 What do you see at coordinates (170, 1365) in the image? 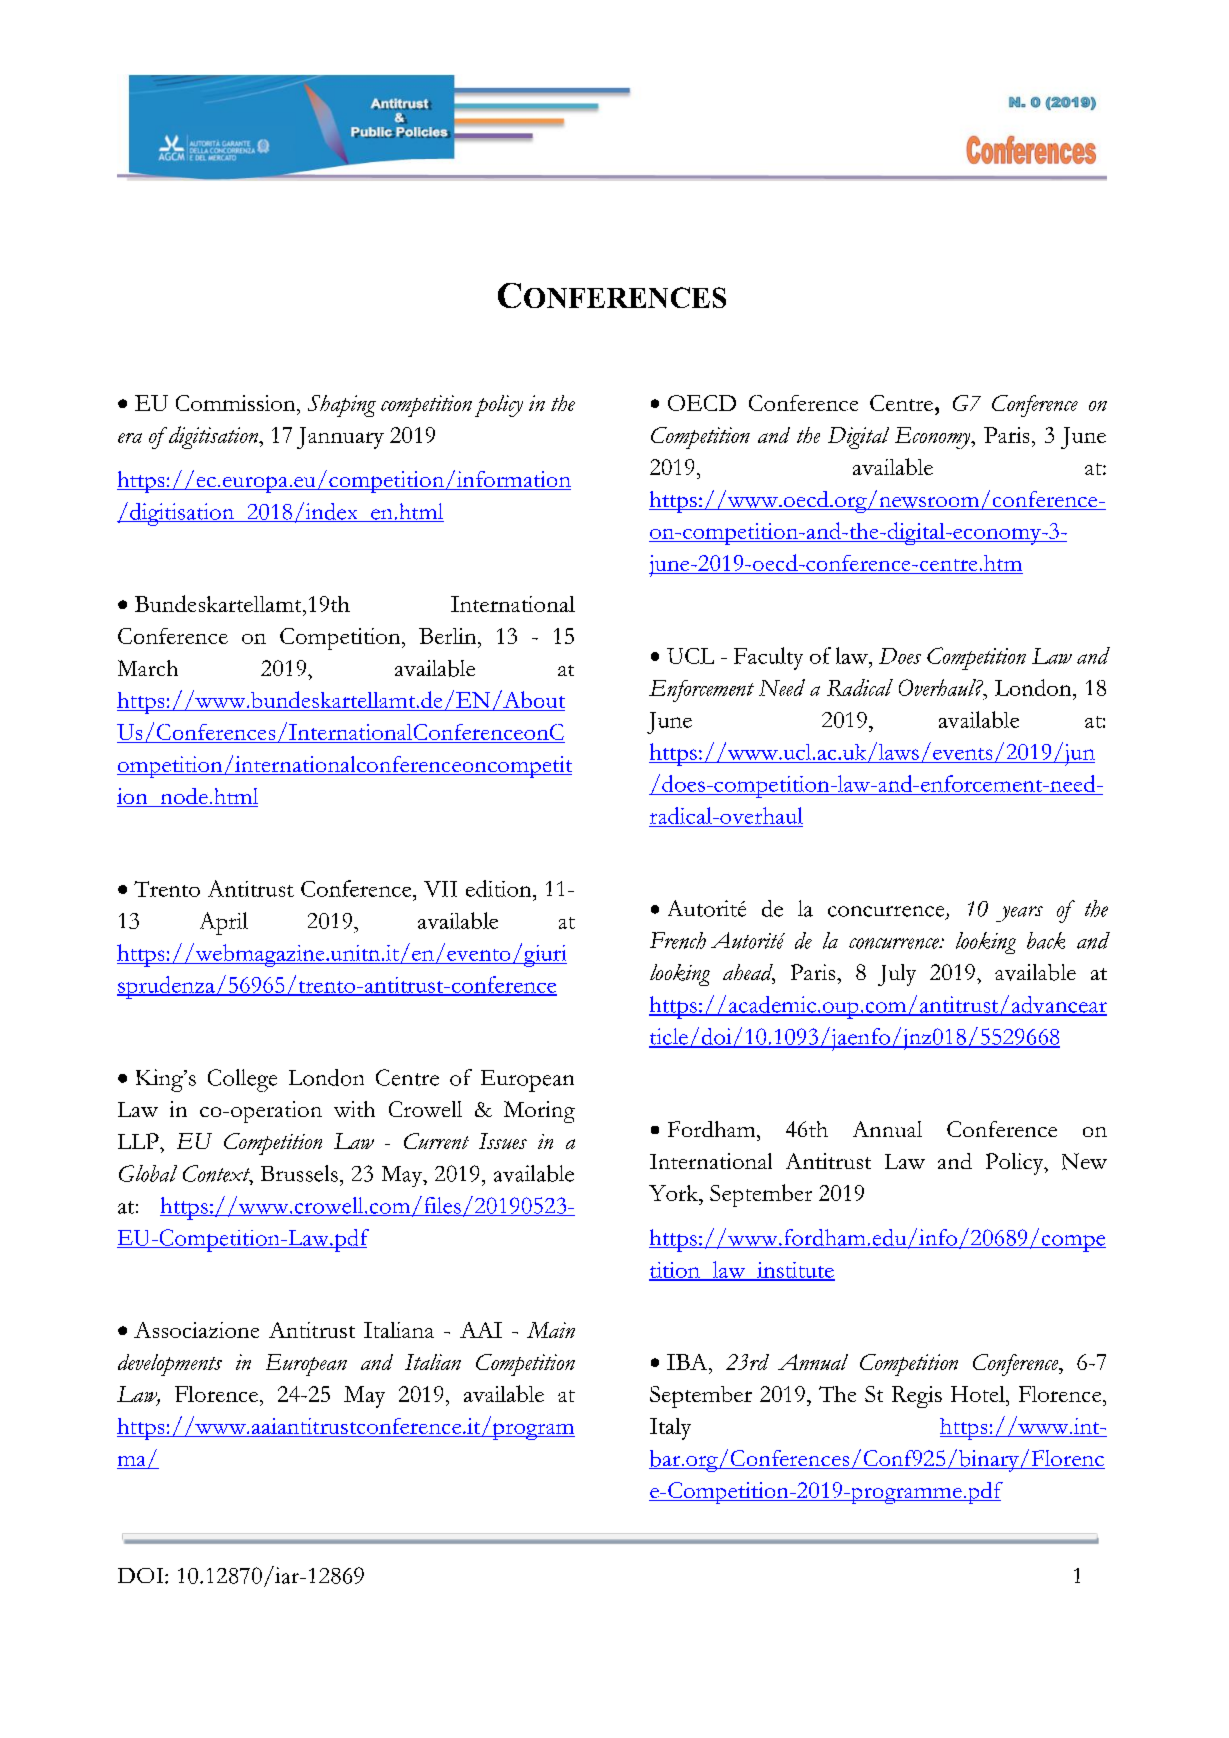
I see `developments` at bounding box center [170, 1365].
